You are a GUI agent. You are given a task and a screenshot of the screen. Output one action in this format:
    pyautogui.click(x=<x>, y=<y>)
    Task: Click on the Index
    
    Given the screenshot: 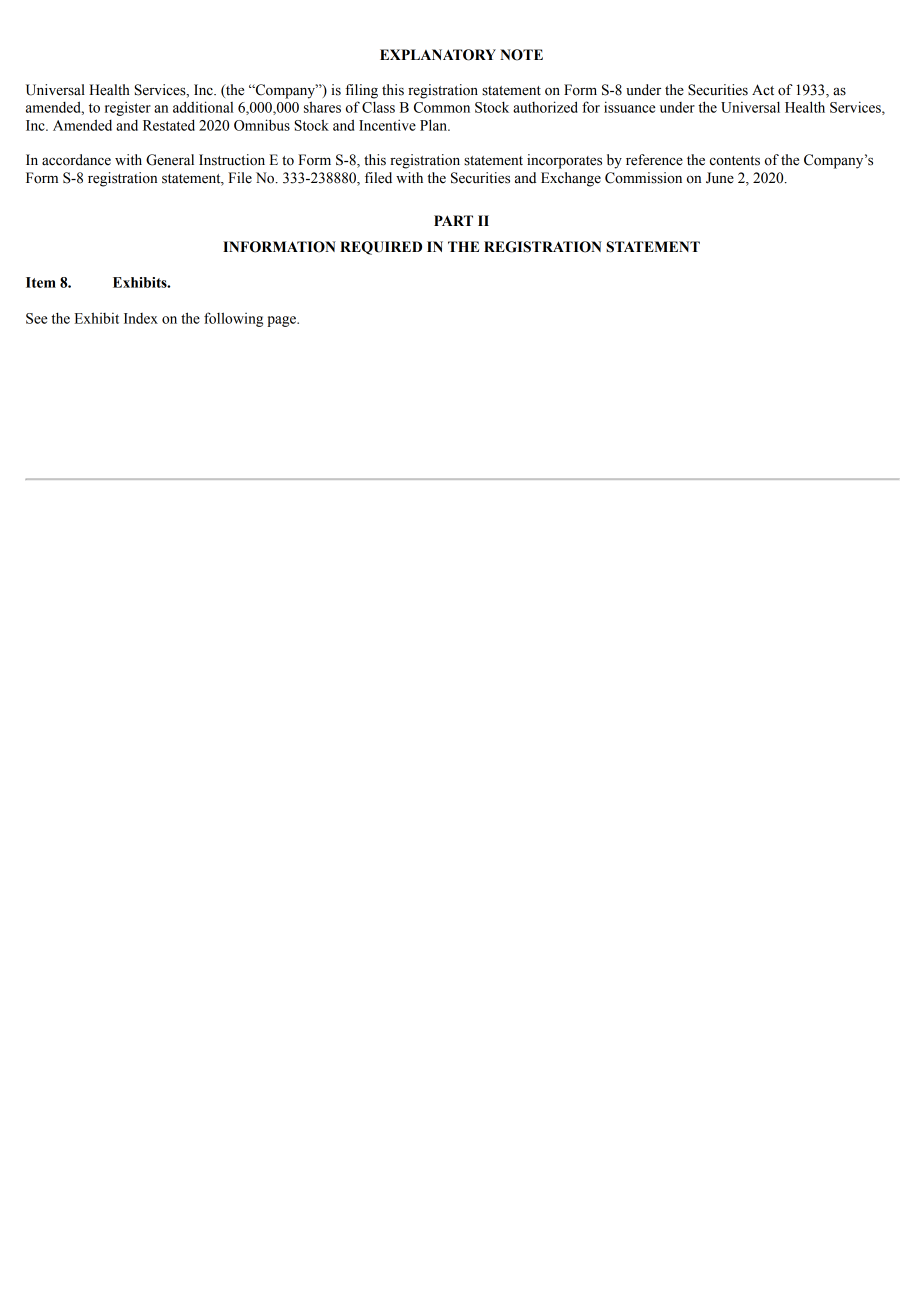 What is the action you would take?
    pyautogui.click(x=141, y=318)
